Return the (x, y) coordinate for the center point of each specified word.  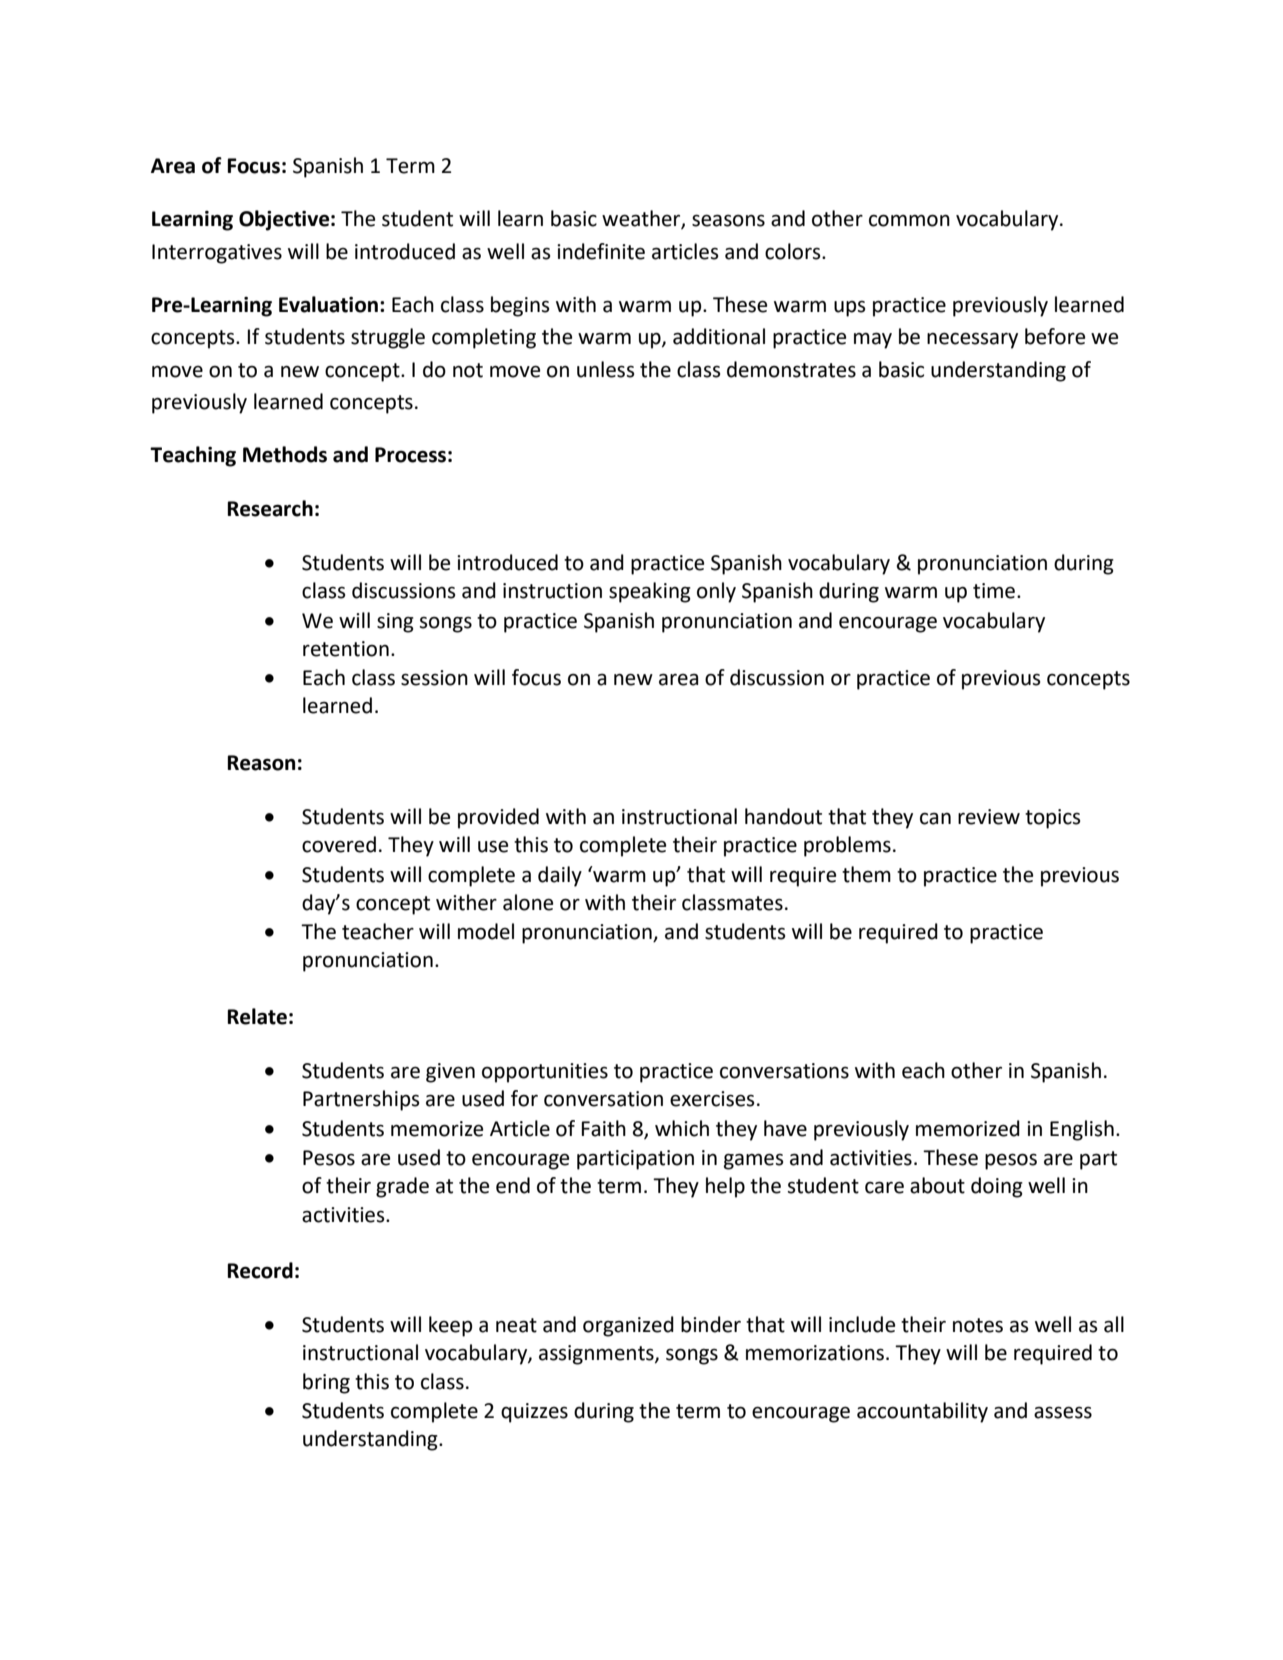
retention (346, 649)
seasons (728, 220)
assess (1063, 1412)
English (1082, 1130)
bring (326, 1383)
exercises (712, 1099)
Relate (257, 1016)
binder (711, 1324)
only (716, 592)
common (909, 220)
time (995, 591)
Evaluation (328, 304)
